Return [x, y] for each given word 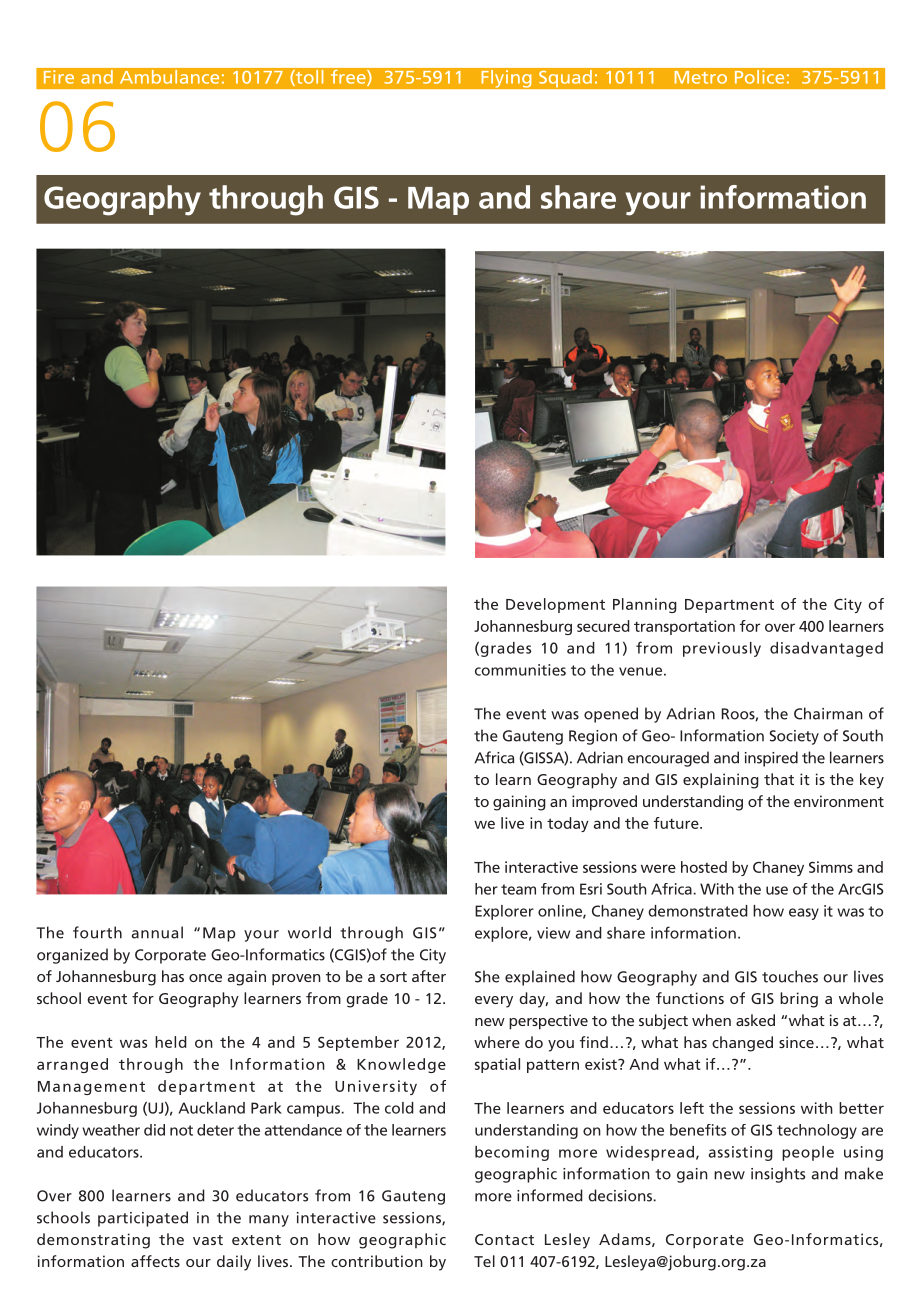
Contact [504, 1239]
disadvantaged [826, 649]
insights [778, 1175]
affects [155, 1261]
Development [555, 605]
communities [520, 670]
